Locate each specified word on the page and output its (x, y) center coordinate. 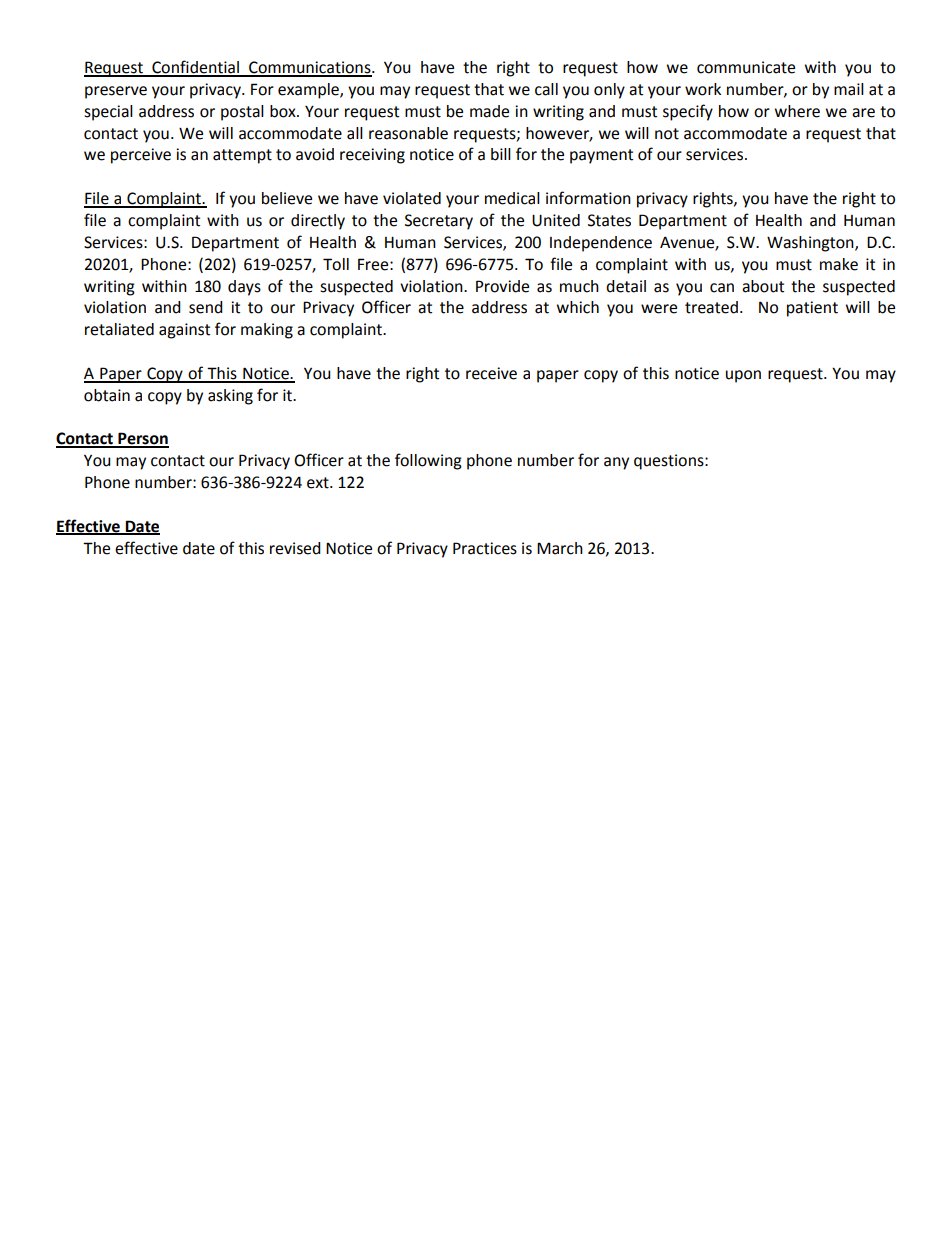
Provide (502, 286)
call (546, 89)
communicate (746, 67)
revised (295, 548)
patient (812, 309)
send (206, 307)
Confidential (195, 68)
